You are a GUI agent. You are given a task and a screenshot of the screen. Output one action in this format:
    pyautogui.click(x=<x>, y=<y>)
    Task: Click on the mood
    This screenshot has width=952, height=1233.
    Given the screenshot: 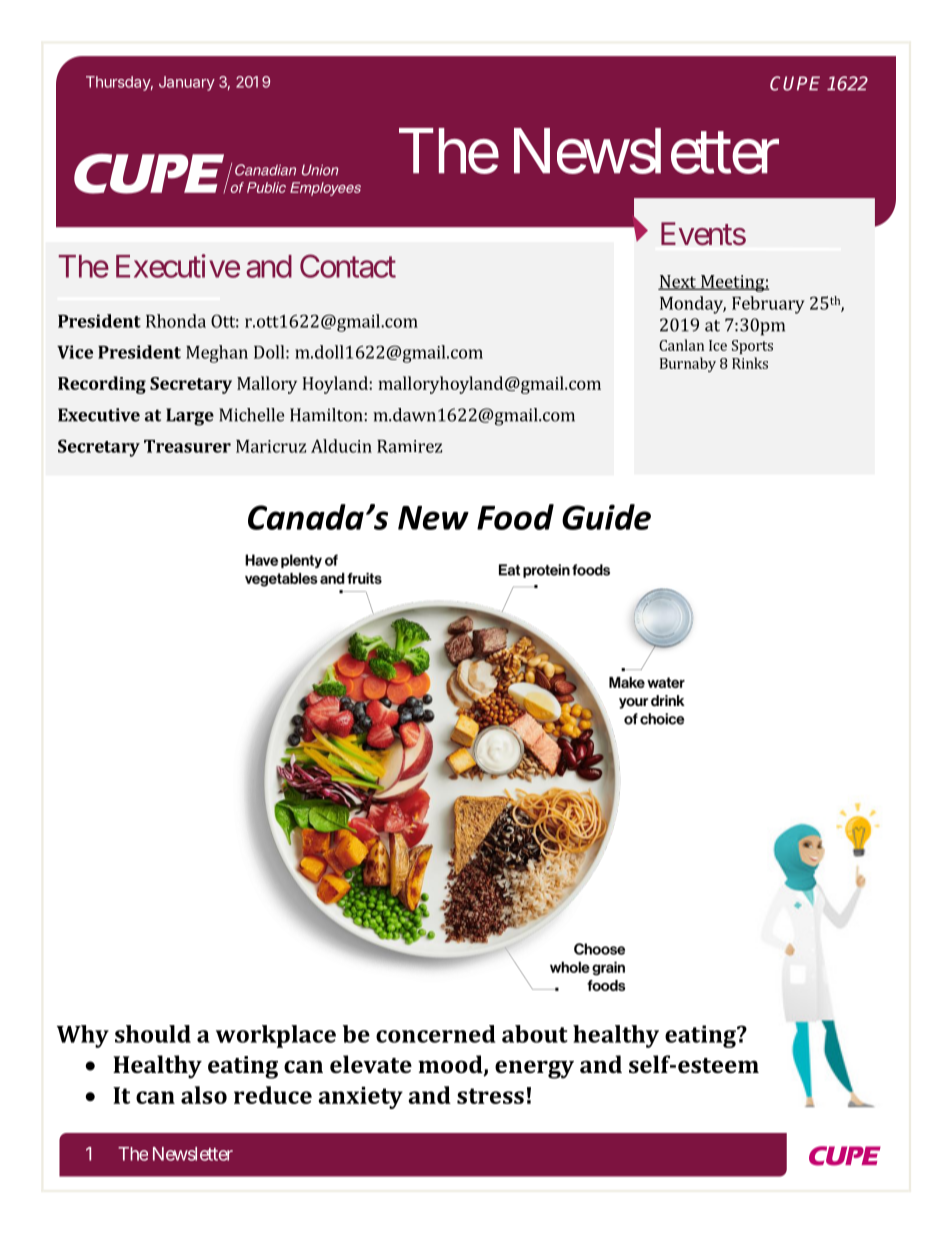 What is the action you would take?
    pyautogui.click(x=451, y=1065)
